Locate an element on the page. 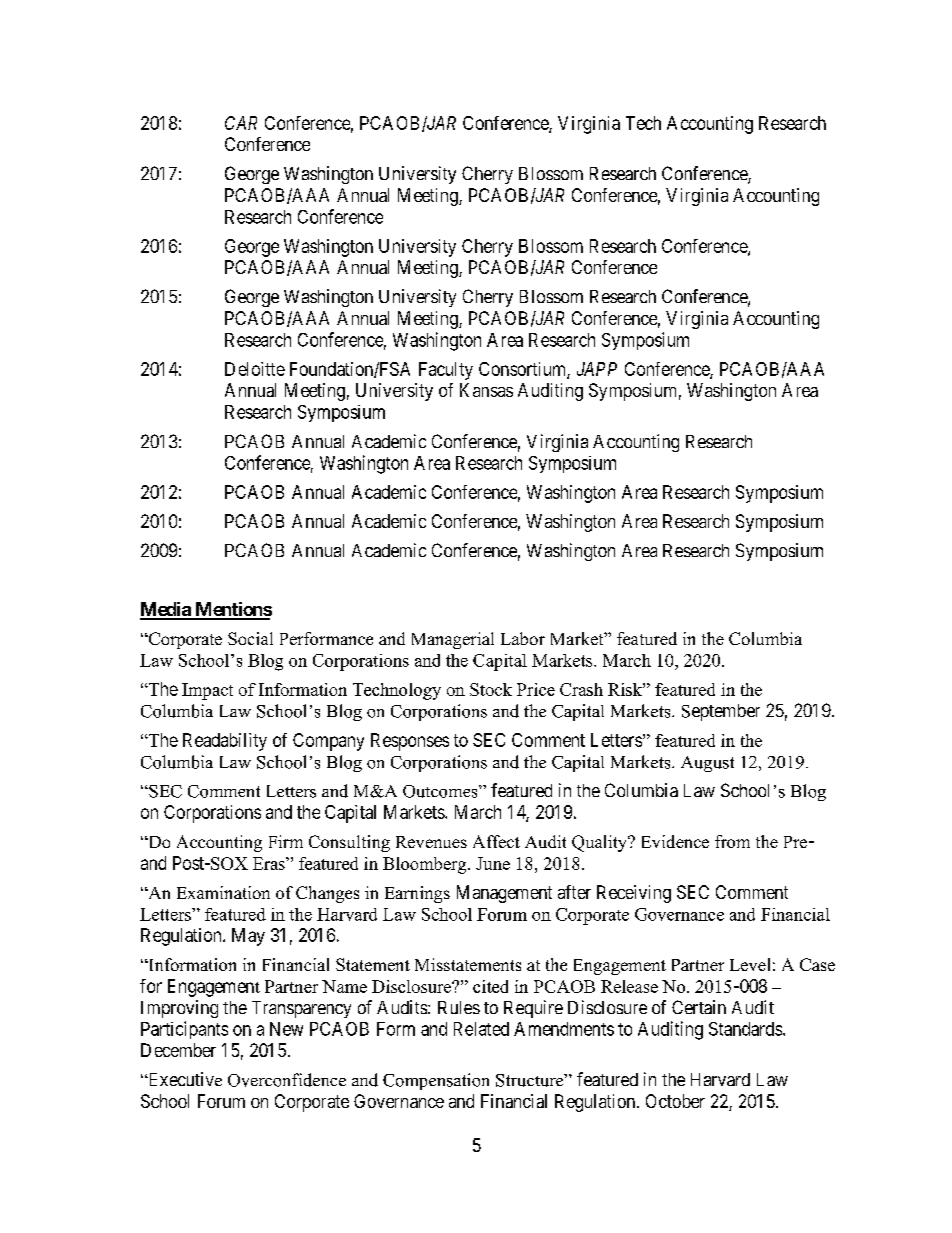 The width and height of the image is (952, 1233). Affect is located at coordinates (496, 841).
